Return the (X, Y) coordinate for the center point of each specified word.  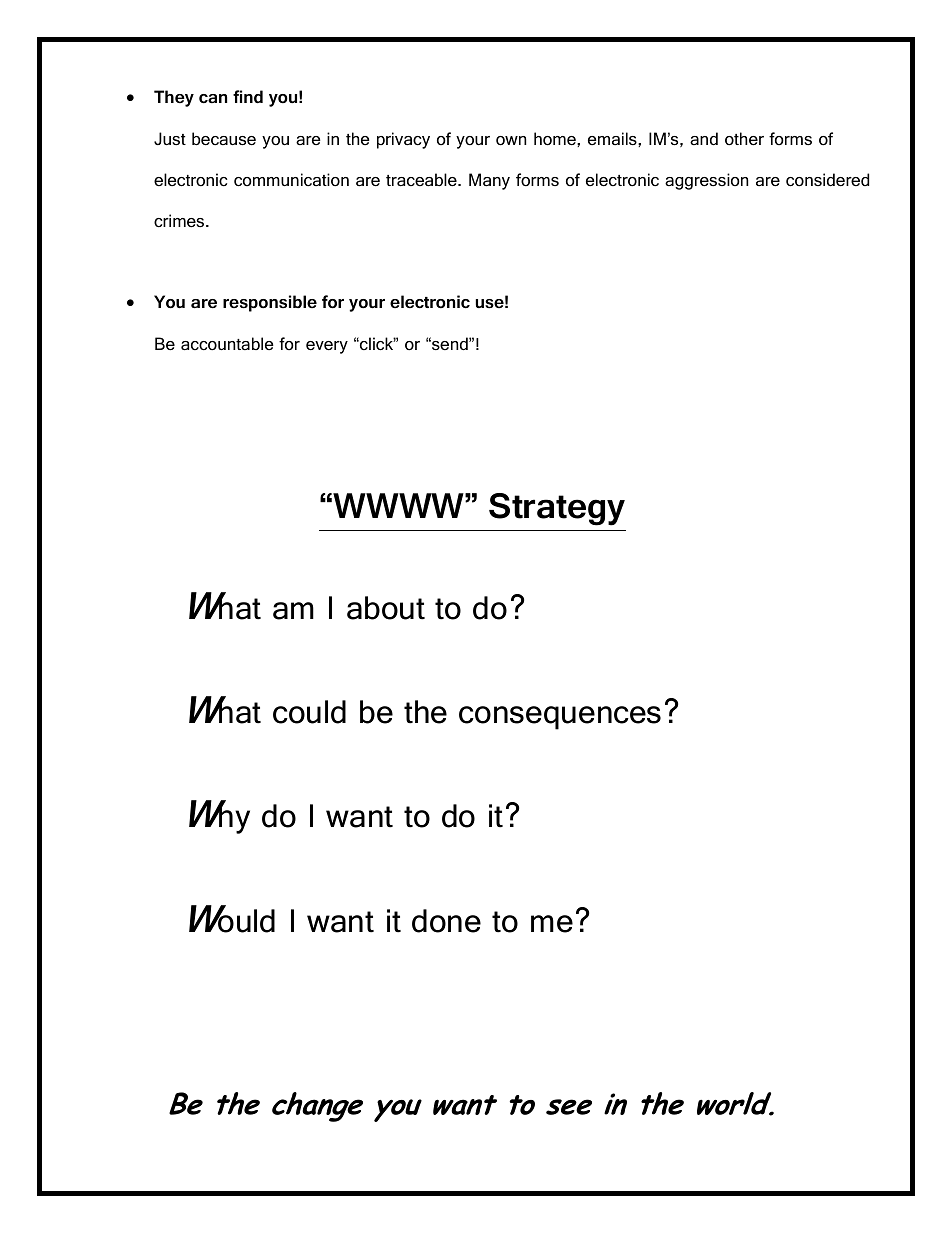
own (511, 141)
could (309, 712)
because (224, 139)
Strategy (557, 509)
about (386, 608)
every (327, 347)
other (744, 139)
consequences (560, 718)
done (446, 921)
